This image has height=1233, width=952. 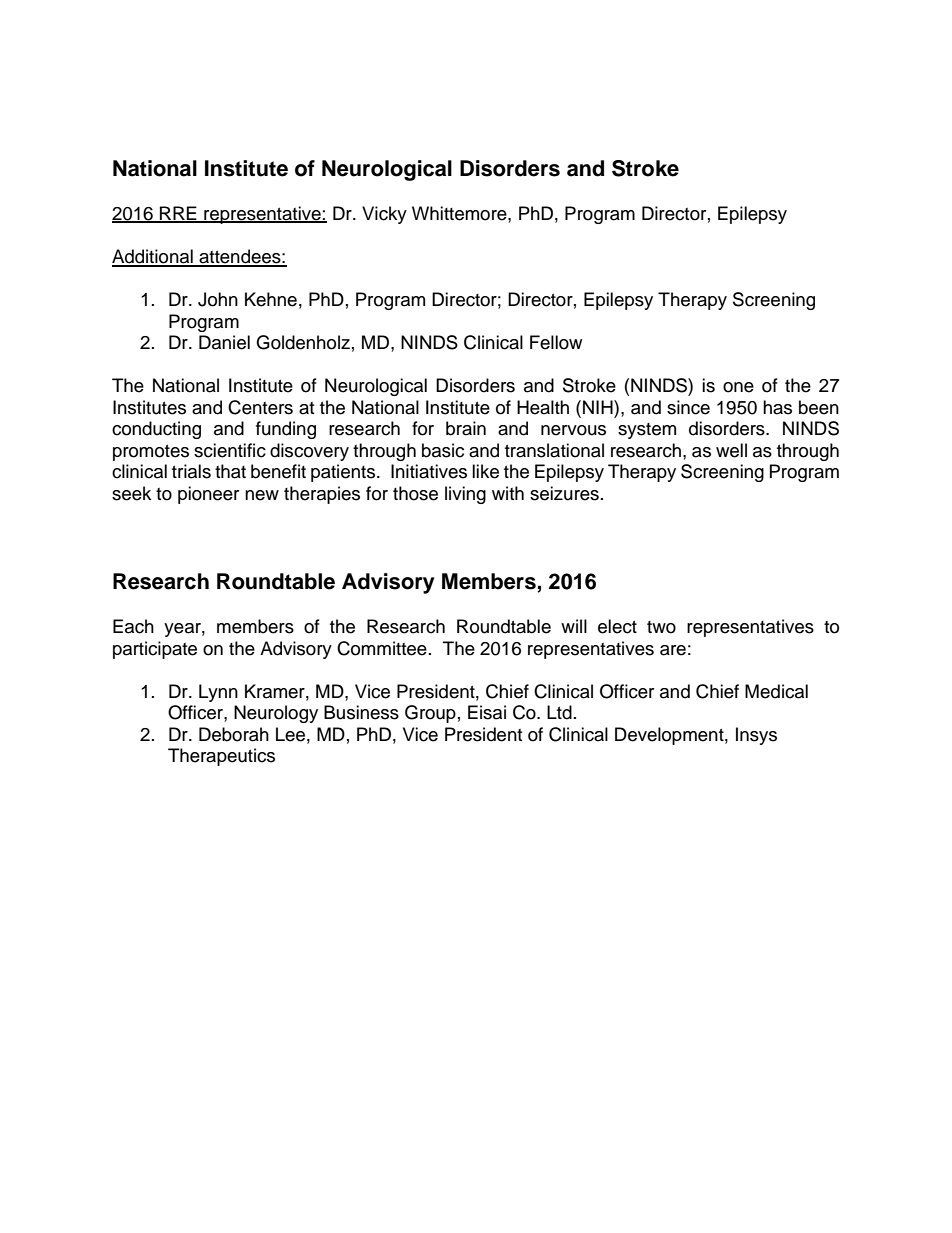 What do you see at coordinates (556, 342) in the image?
I see `Fellow` at bounding box center [556, 342].
